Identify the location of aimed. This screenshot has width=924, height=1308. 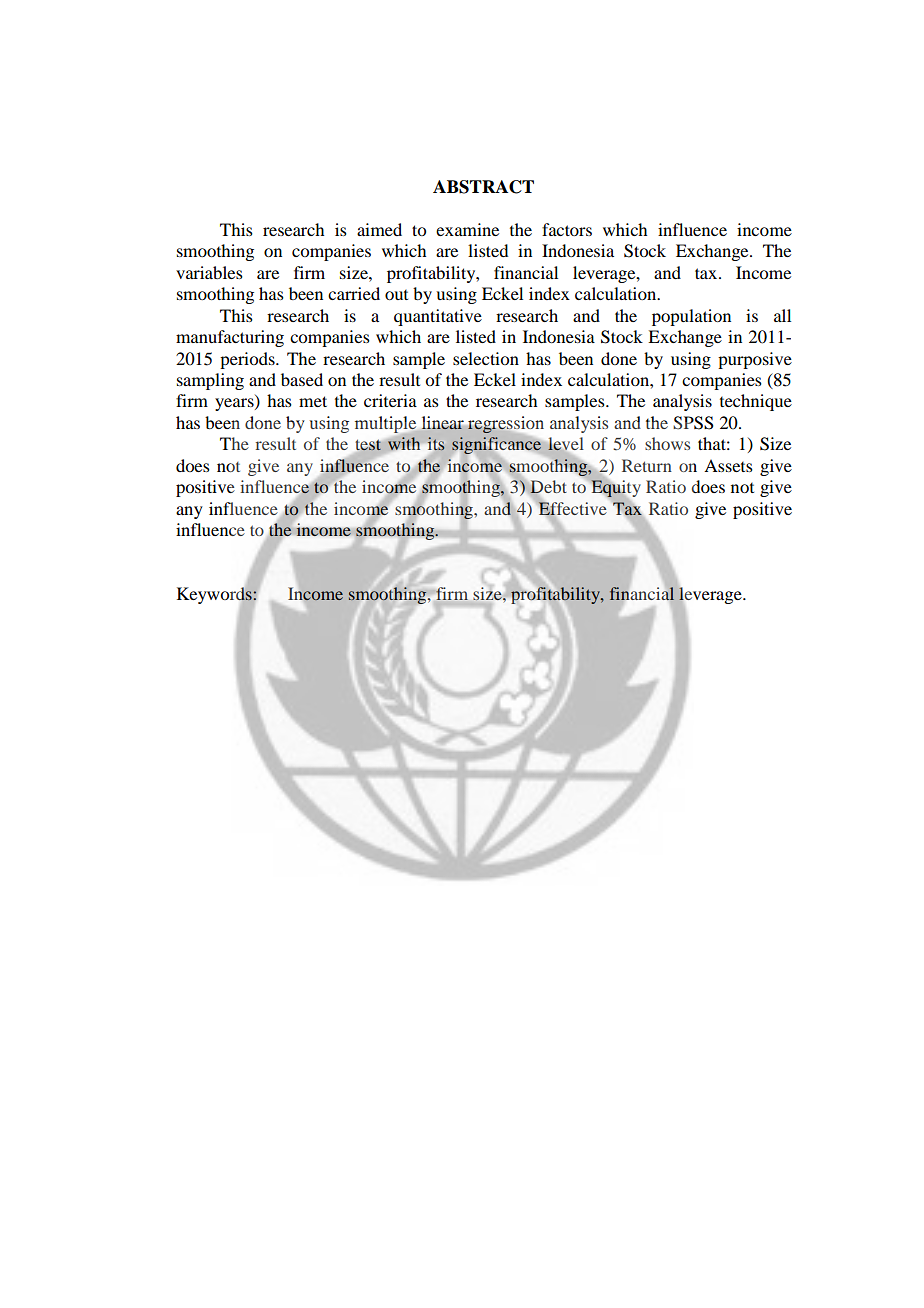
(379, 229).
